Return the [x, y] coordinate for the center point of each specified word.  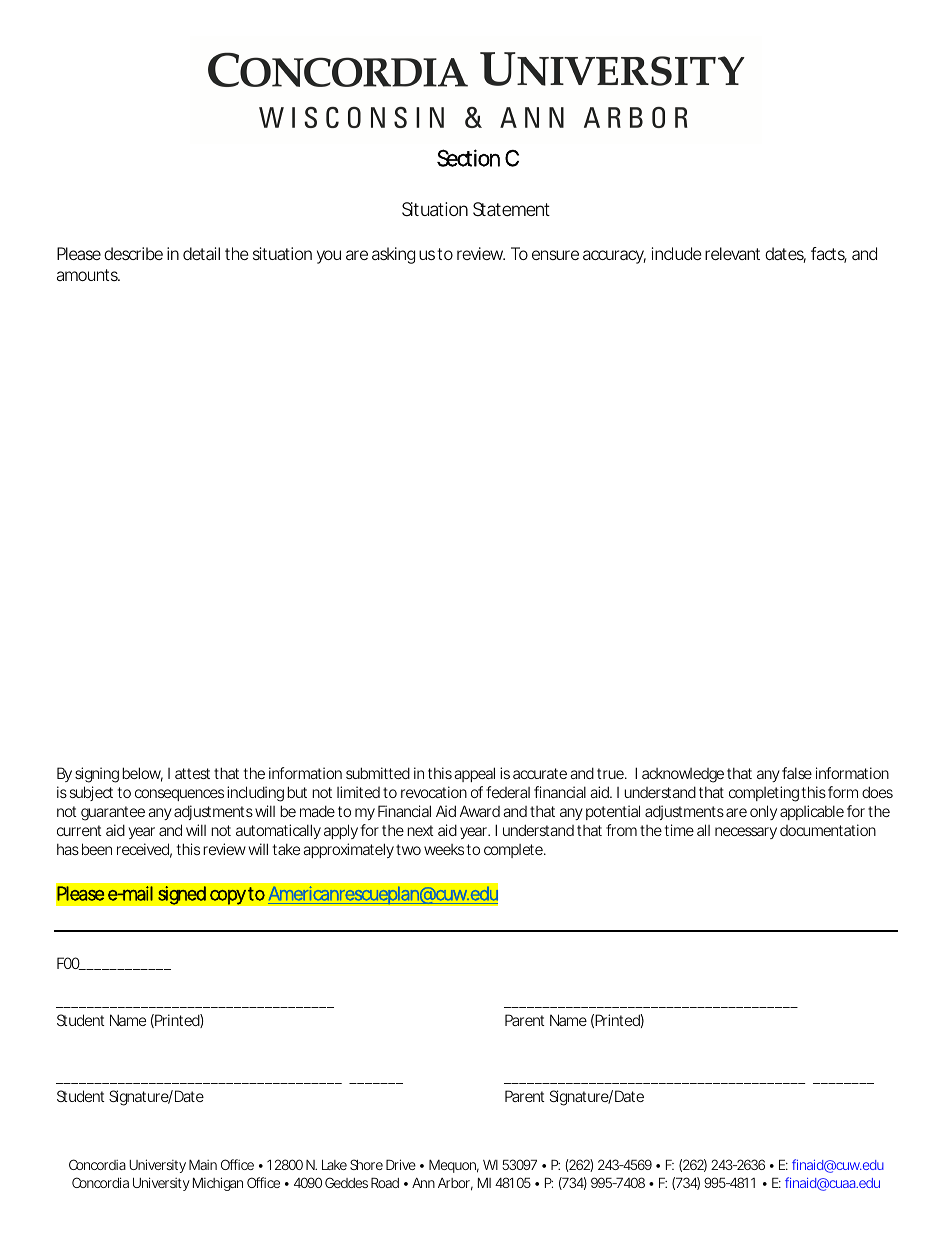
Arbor [455, 1184]
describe [133, 253]
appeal [474, 774]
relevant [732, 253]
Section [468, 158]
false [797, 773]
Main [203, 1164]
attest [192, 773]
